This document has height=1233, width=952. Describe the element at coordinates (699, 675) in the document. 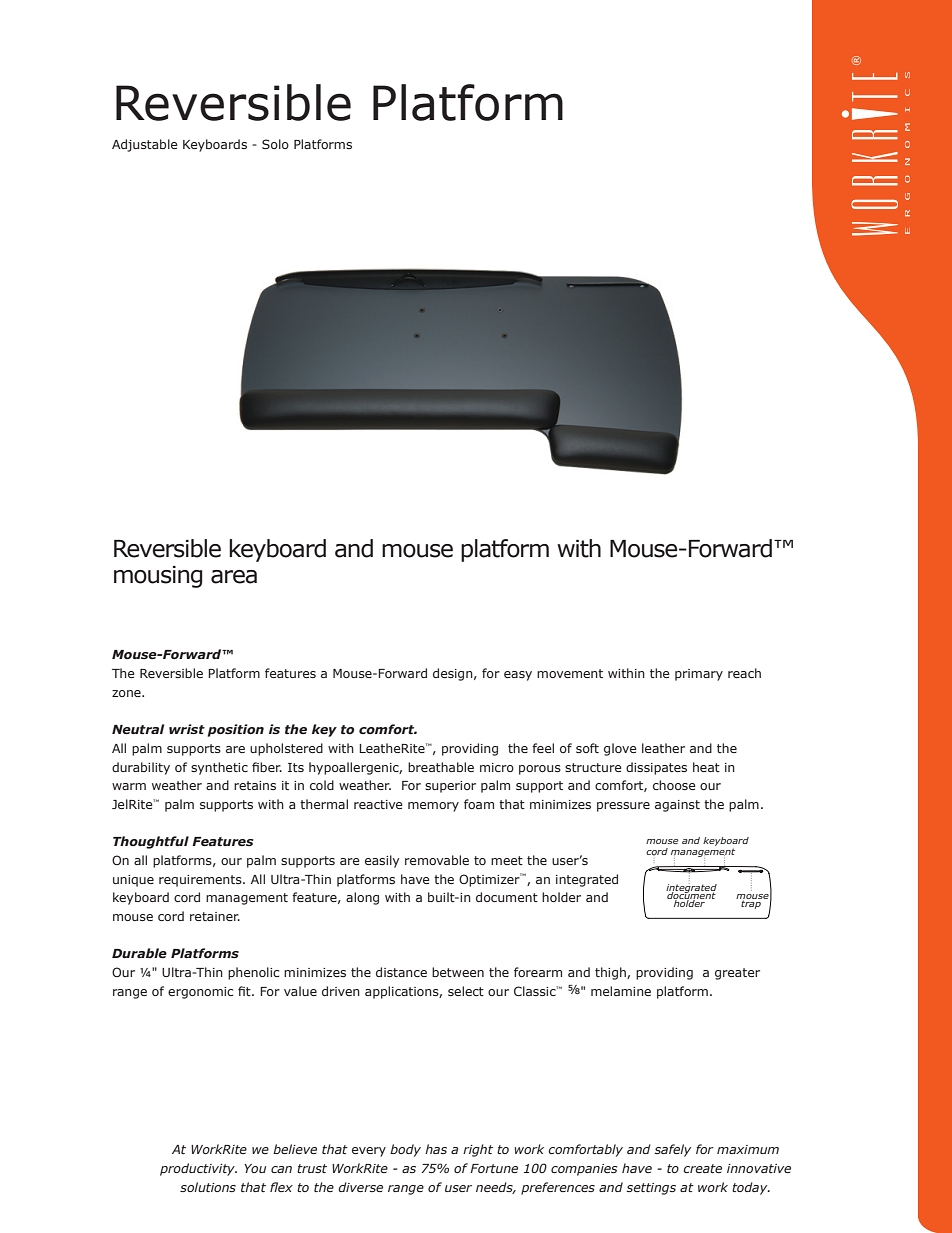

I see `primary` at that location.
